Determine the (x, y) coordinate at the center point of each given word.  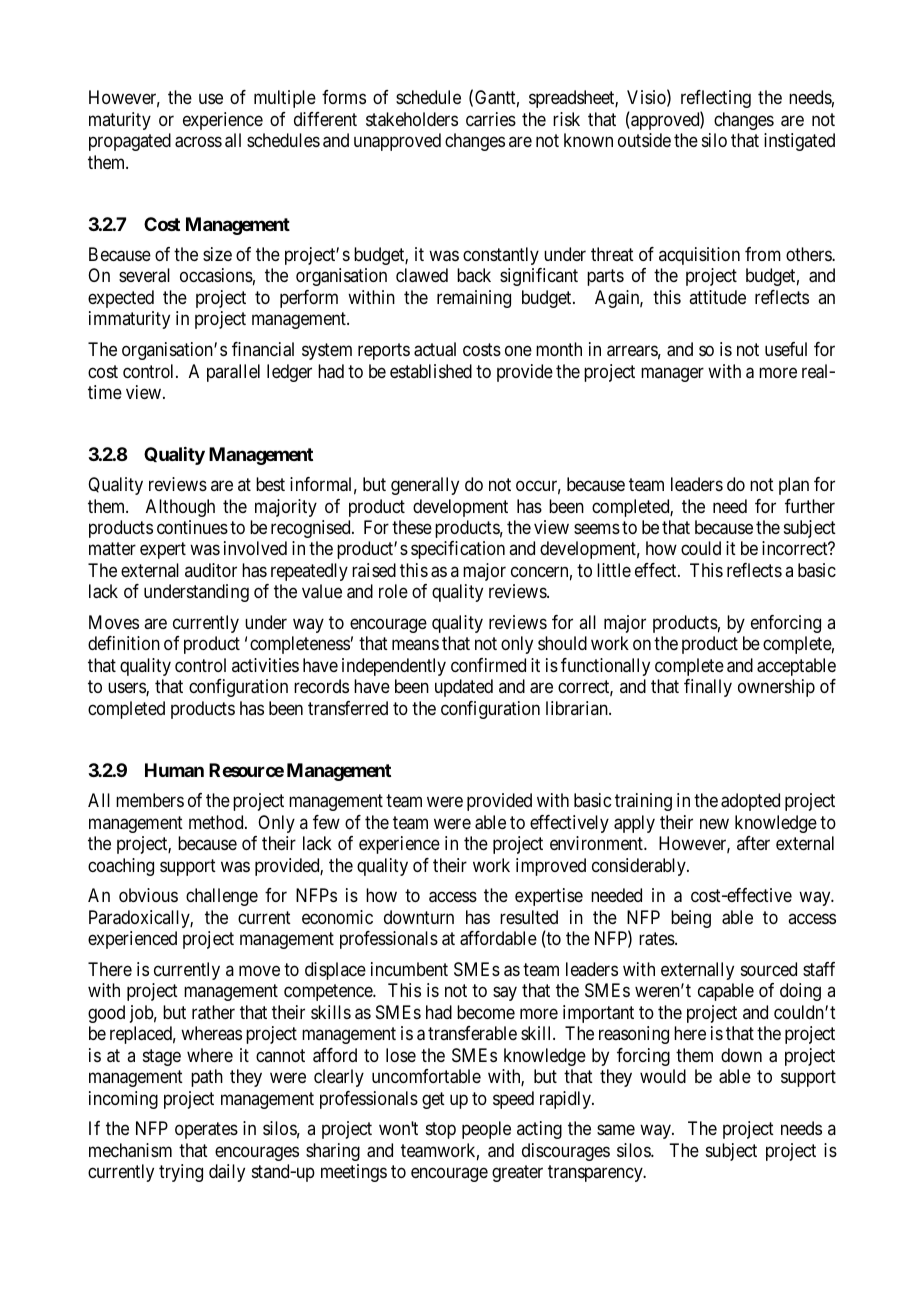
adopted (750, 802)
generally (425, 486)
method (217, 822)
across (198, 142)
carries (491, 119)
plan (794, 486)
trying (181, 1173)
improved (551, 867)
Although (180, 508)
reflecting (716, 99)
